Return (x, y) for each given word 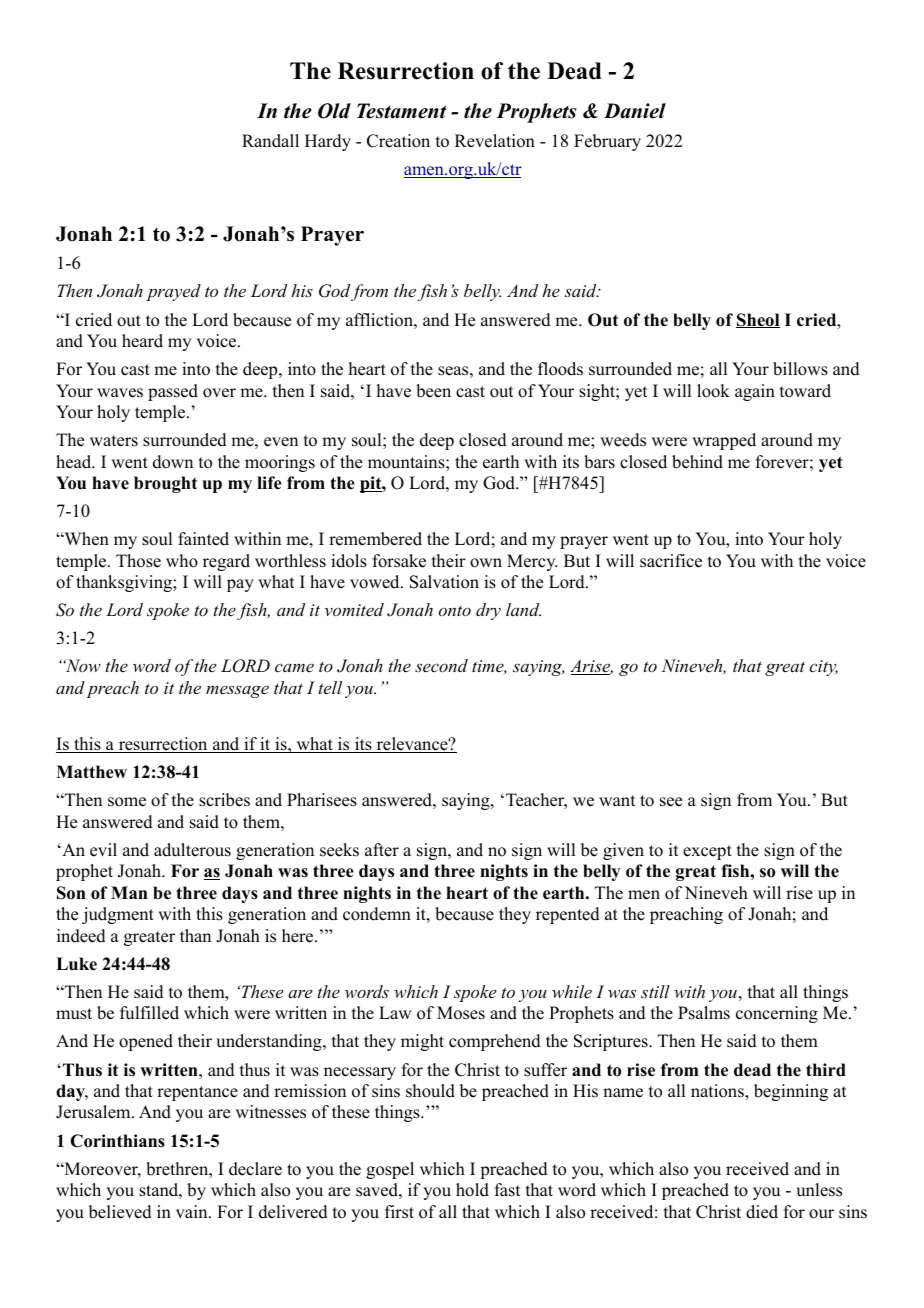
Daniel (635, 111)
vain (193, 1211)
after (382, 850)
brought (165, 484)
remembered (375, 539)
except (707, 852)
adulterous (192, 850)
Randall (270, 141)
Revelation (495, 141)
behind (697, 462)
